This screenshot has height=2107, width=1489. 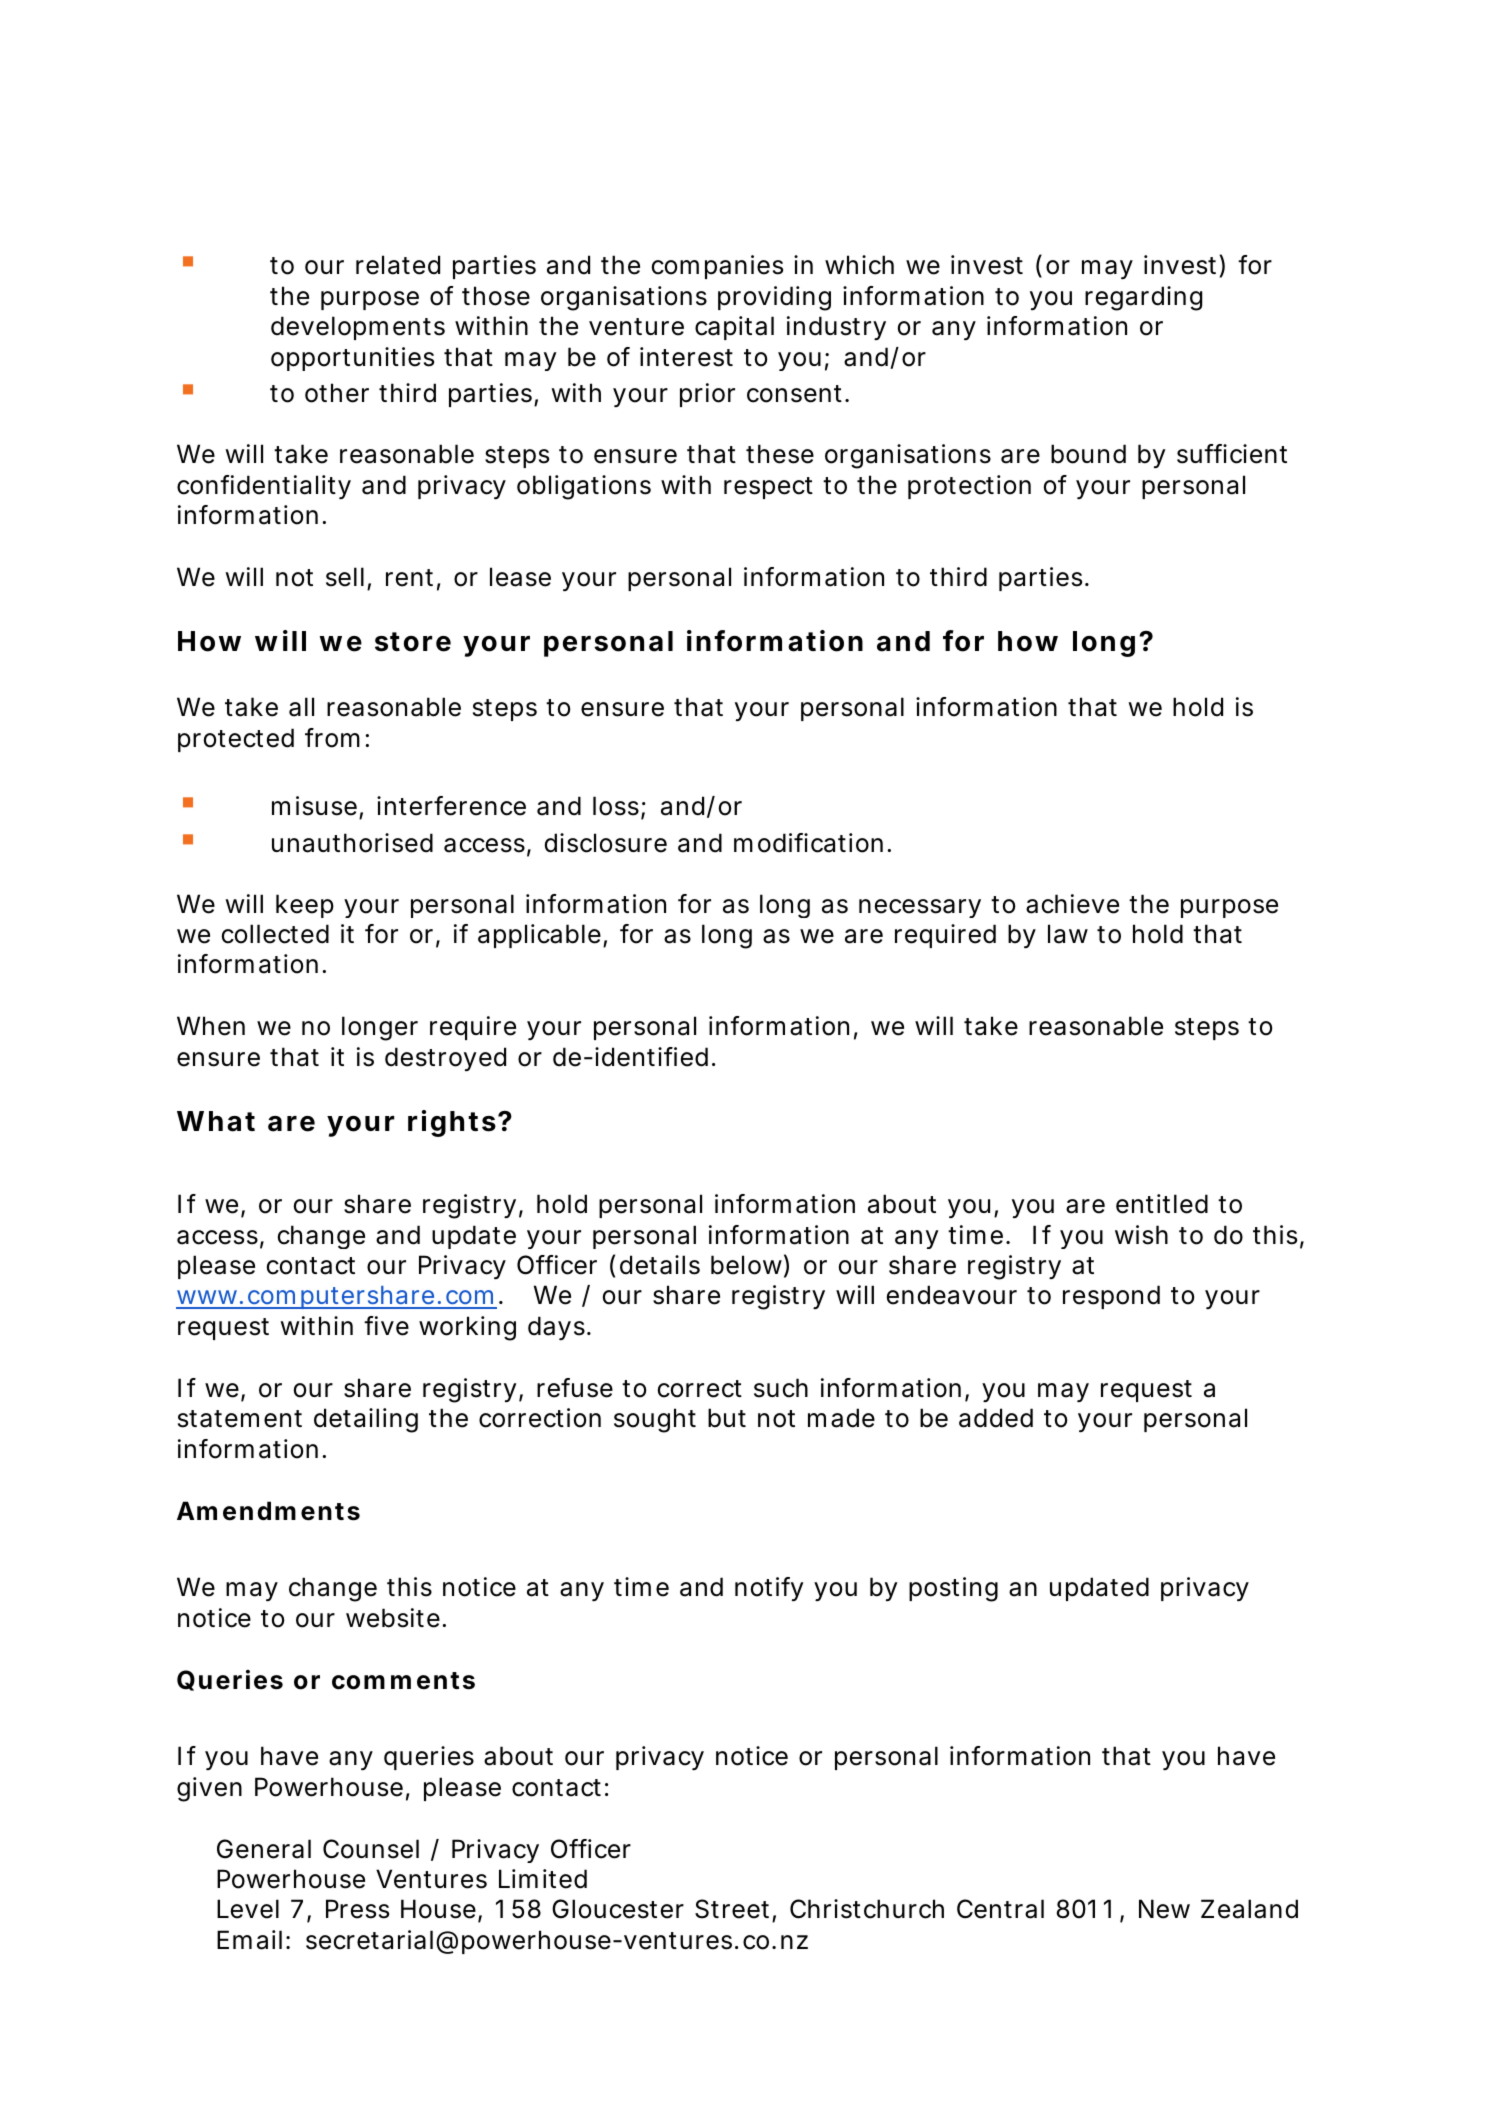 What do you see at coordinates (1143, 298) in the screenshot?
I see `regarding` at bounding box center [1143, 298].
